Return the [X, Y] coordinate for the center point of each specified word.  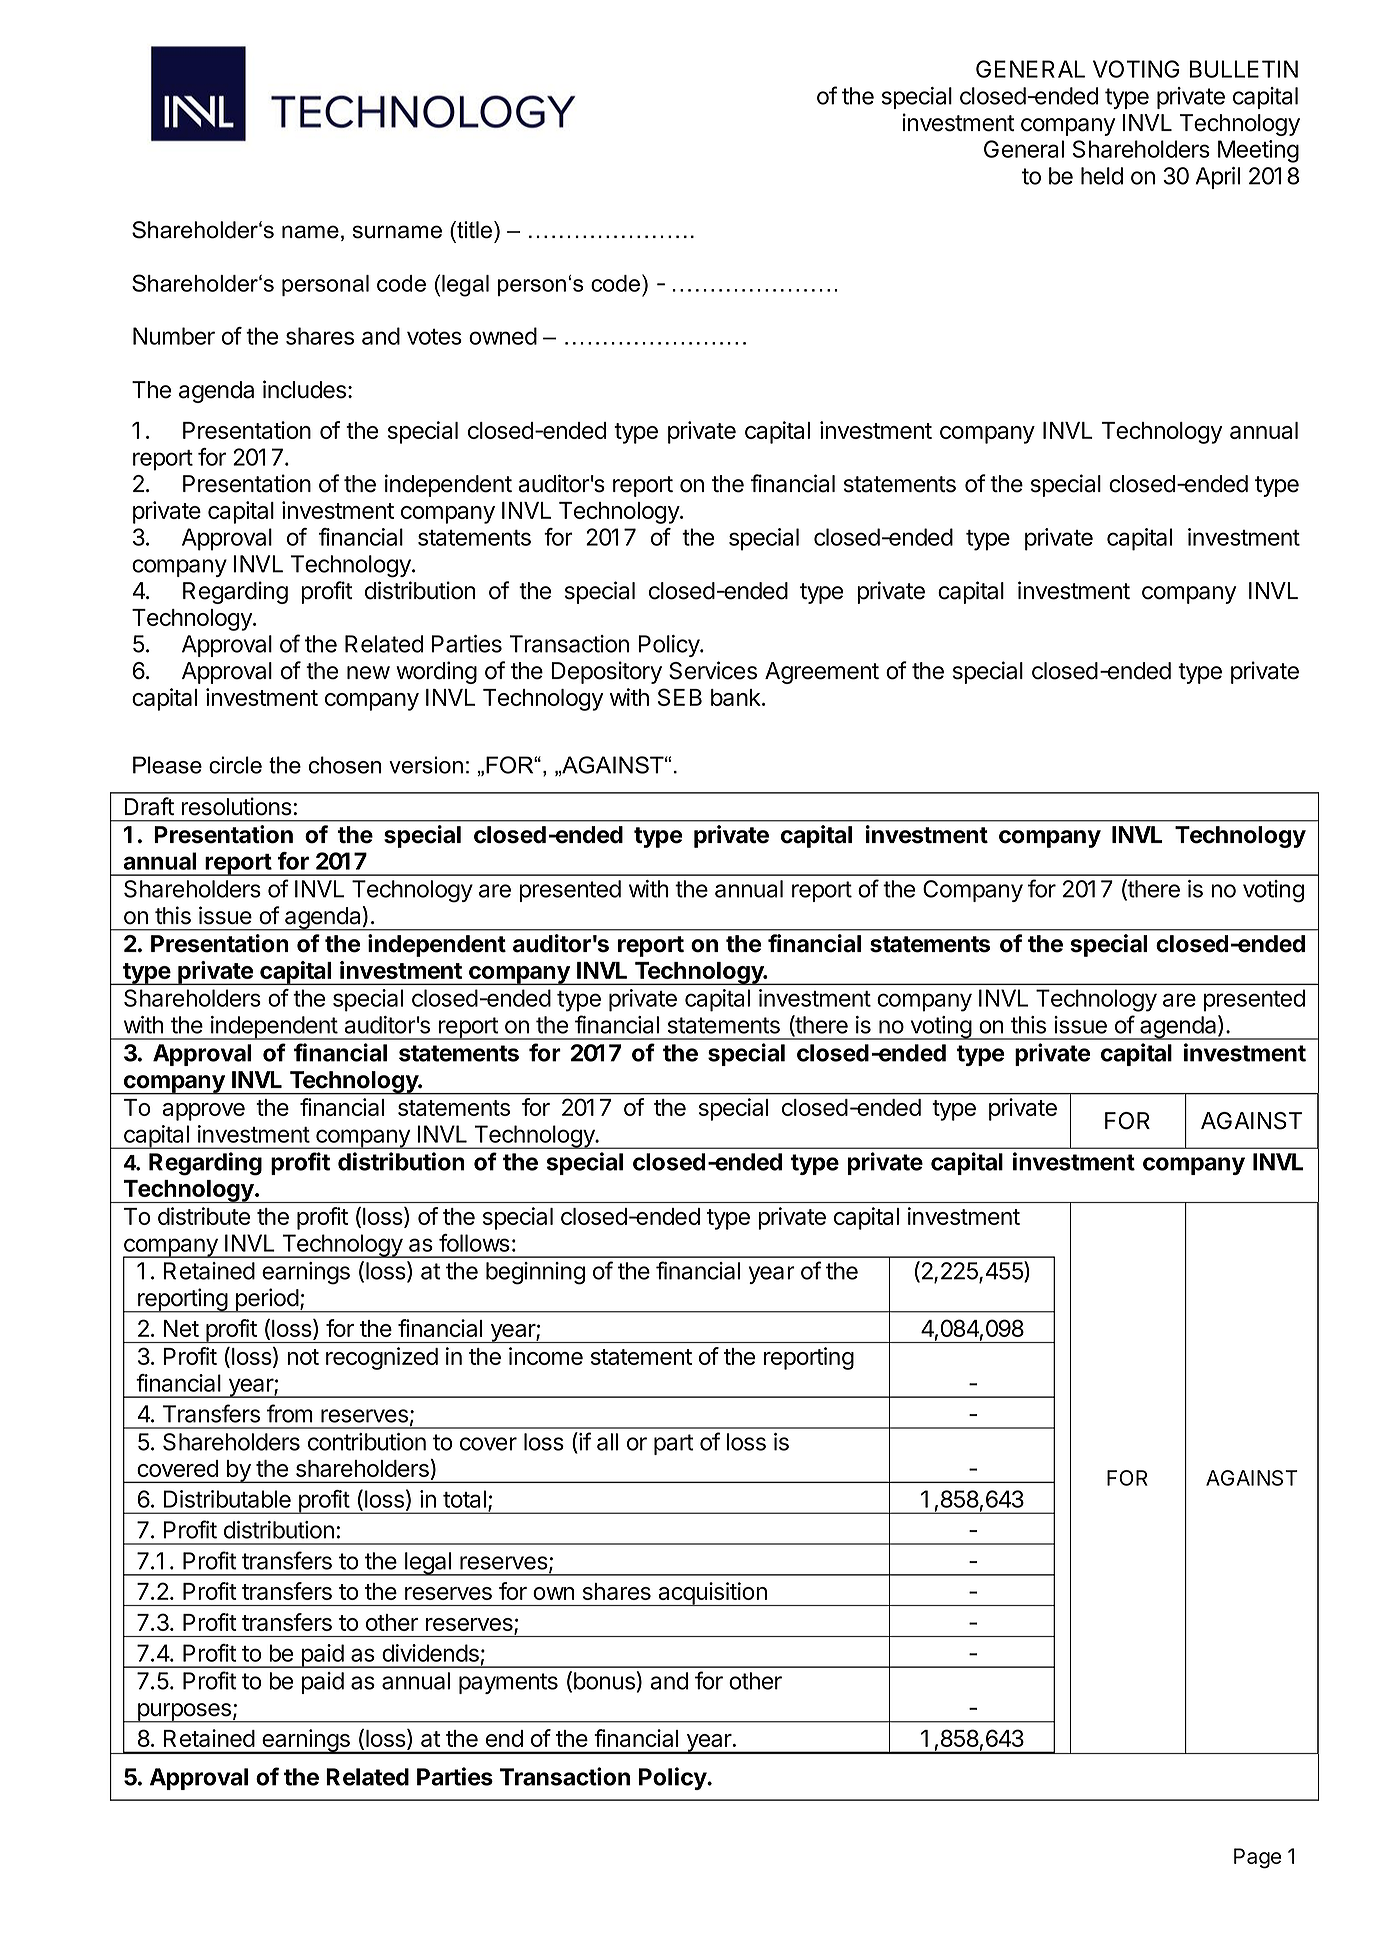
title [473, 230]
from [290, 1413]
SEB [680, 697]
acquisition [712, 1594]
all [607, 1442]
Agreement [822, 673]
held [1102, 176]
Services [713, 670]
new [368, 673]
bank [736, 697]
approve [203, 1112]
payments [508, 1683]
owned [503, 336]
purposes [184, 1713]
